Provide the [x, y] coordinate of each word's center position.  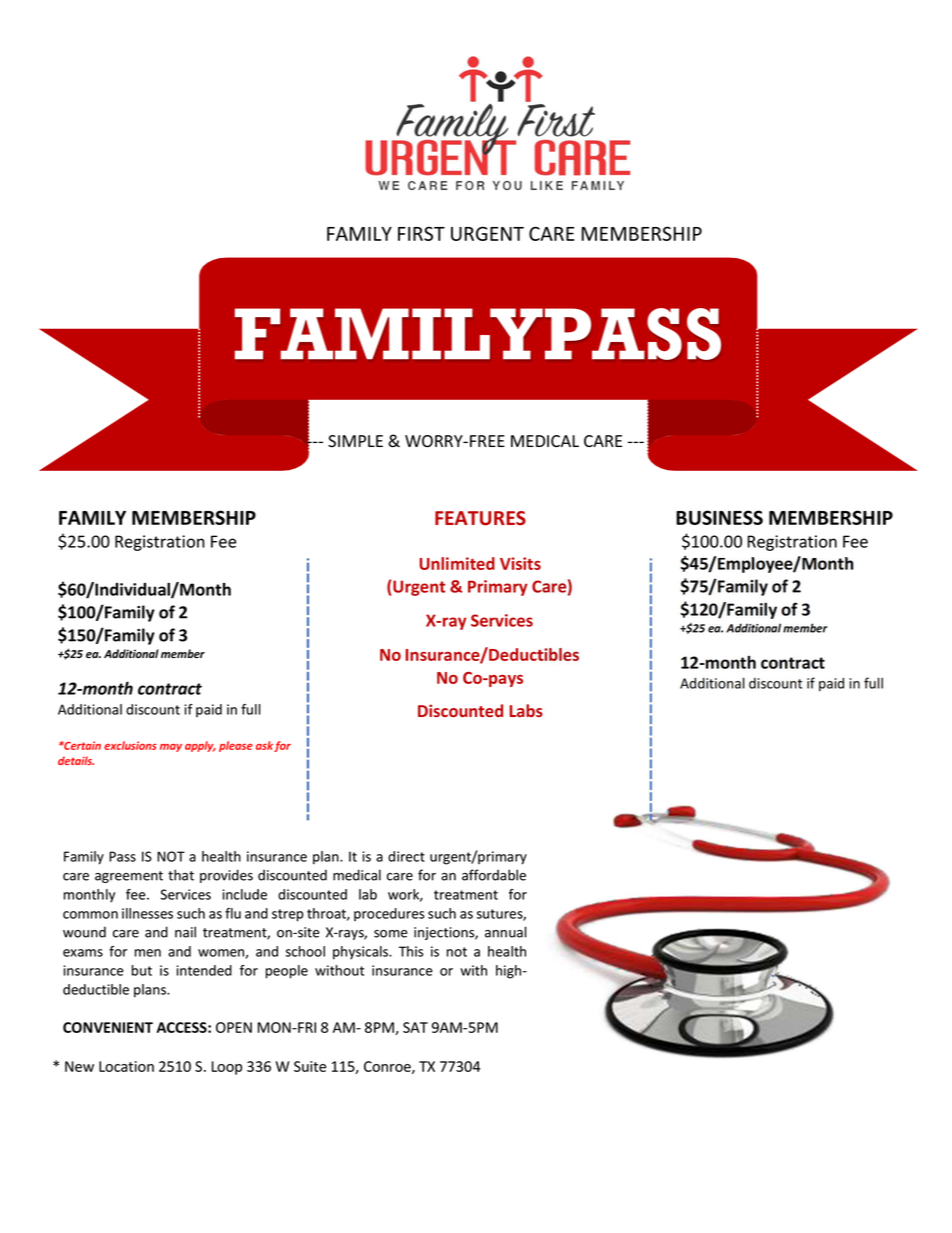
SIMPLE [355, 441]
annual [506, 932]
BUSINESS [719, 517]
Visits [520, 563]
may [171, 748]
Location [126, 1066]
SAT [415, 1027]
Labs [526, 710]
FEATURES [480, 518]
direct [406, 856]
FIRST [421, 233]
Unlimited [457, 563]
